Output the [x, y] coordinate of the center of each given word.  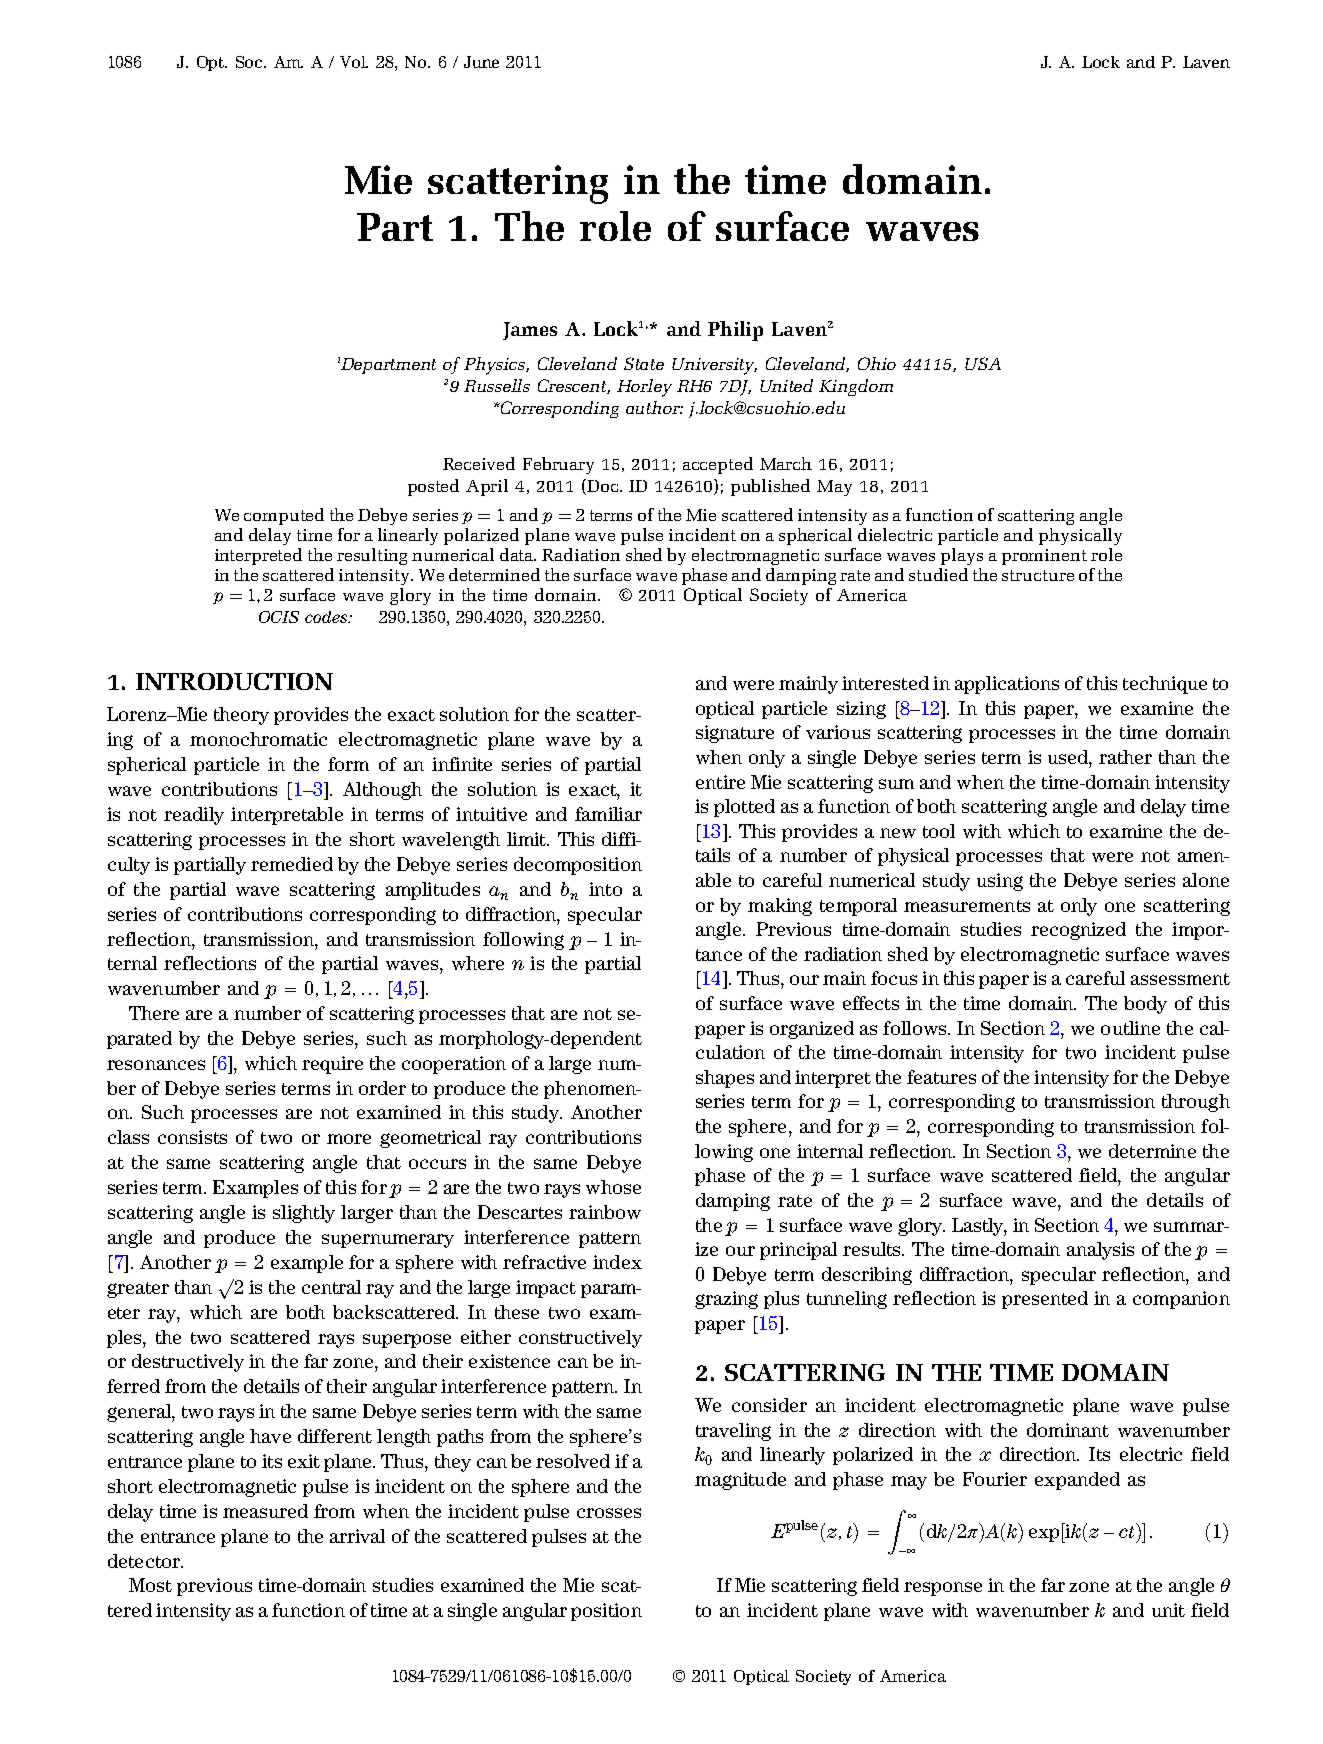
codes [327, 617]
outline [1130, 1028]
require [332, 1065]
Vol [354, 62]
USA [983, 363]
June [481, 62]
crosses [609, 1513]
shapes [725, 1079]
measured [265, 1511]
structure [1038, 575]
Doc [604, 486]
